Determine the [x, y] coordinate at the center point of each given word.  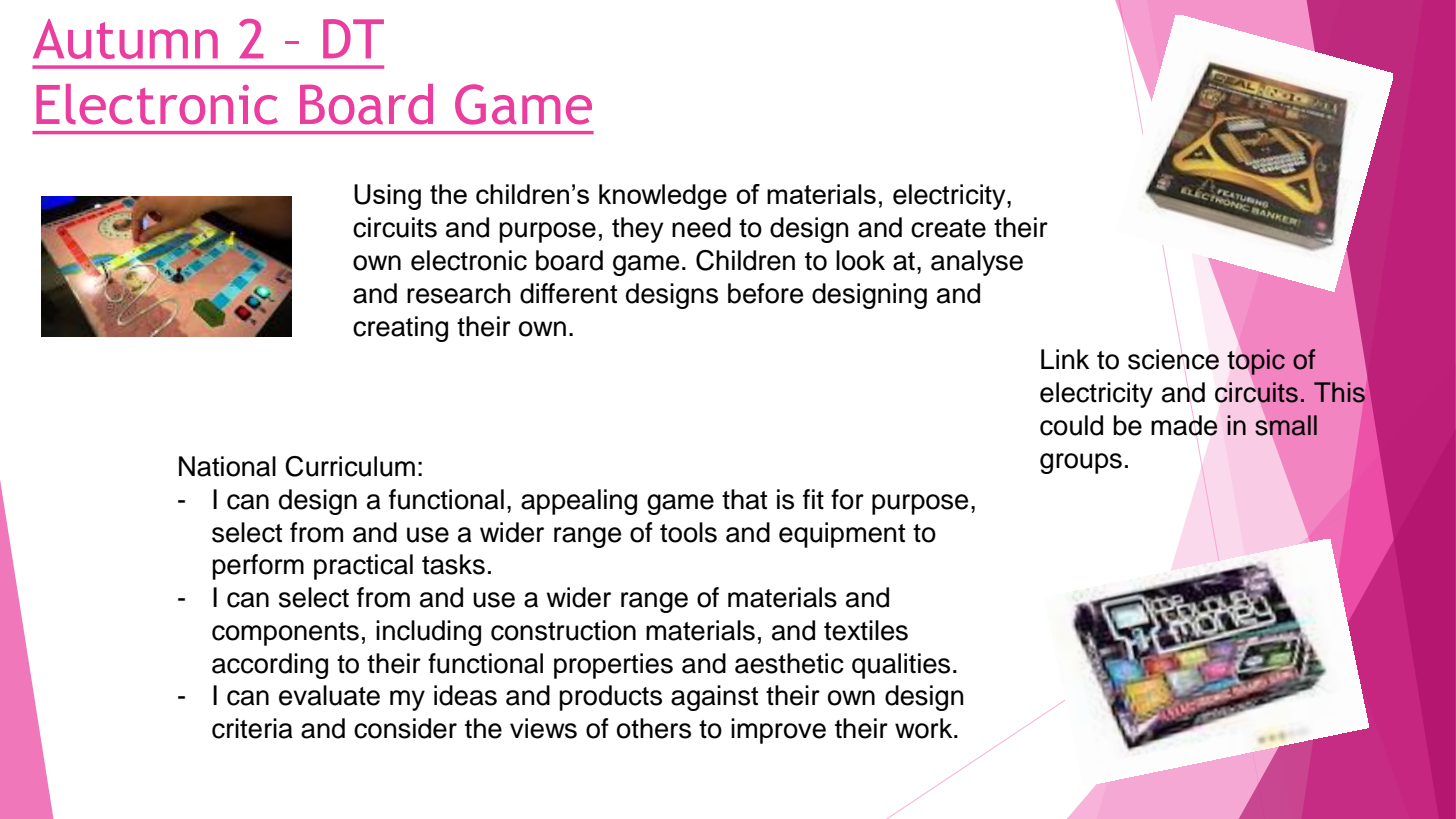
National [227, 466]
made [1184, 425]
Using [387, 197]
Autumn [125, 39]
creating [400, 329]
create [948, 228]
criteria [252, 728]
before [765, 293]
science [1173, 359]
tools [688, 532]
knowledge [663, 197]
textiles [866, 630]
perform [258, 567]
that [744, 499]
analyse [977, 263]
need [701, 227]
